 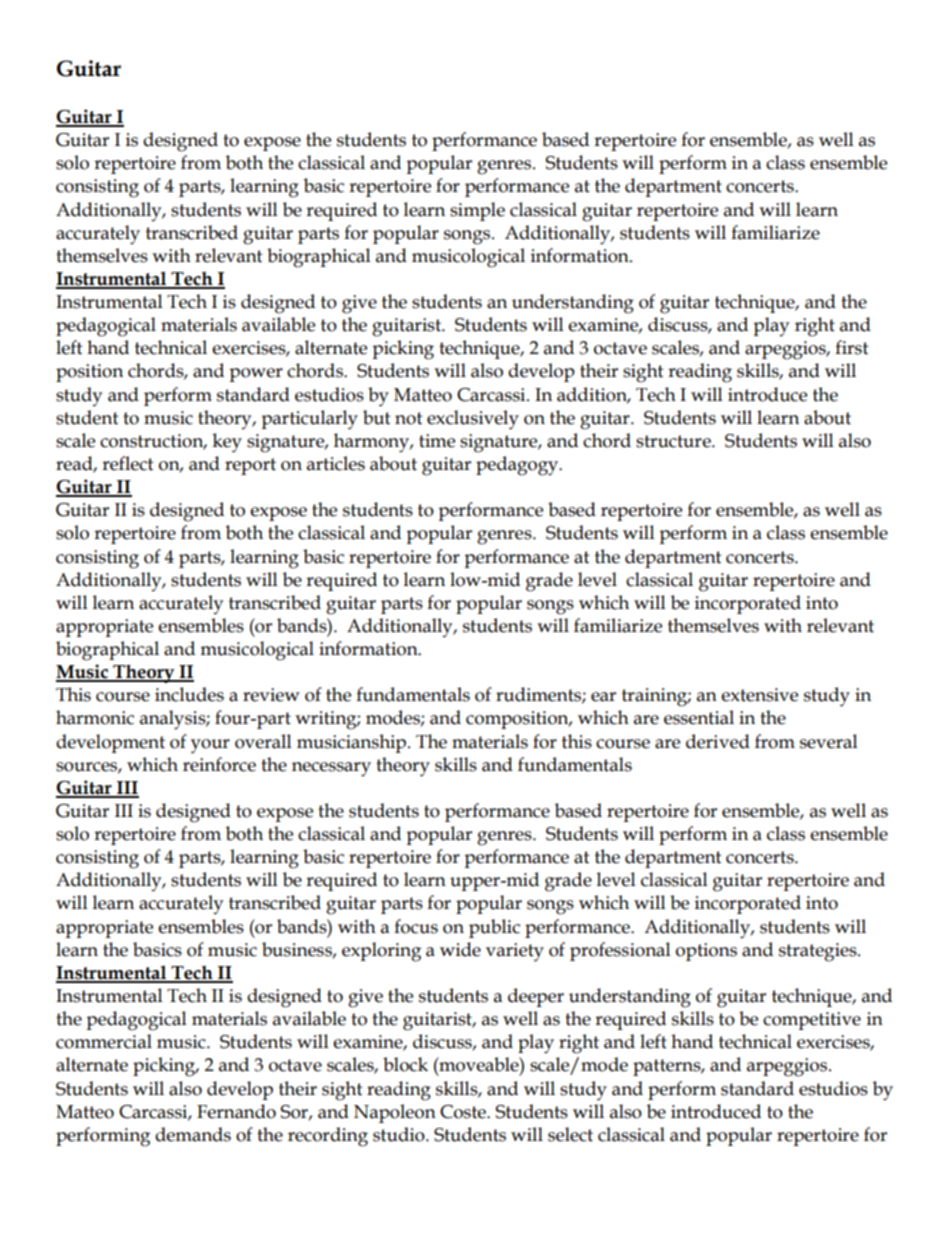 I want to click on report, so click(x=250, y=466).
